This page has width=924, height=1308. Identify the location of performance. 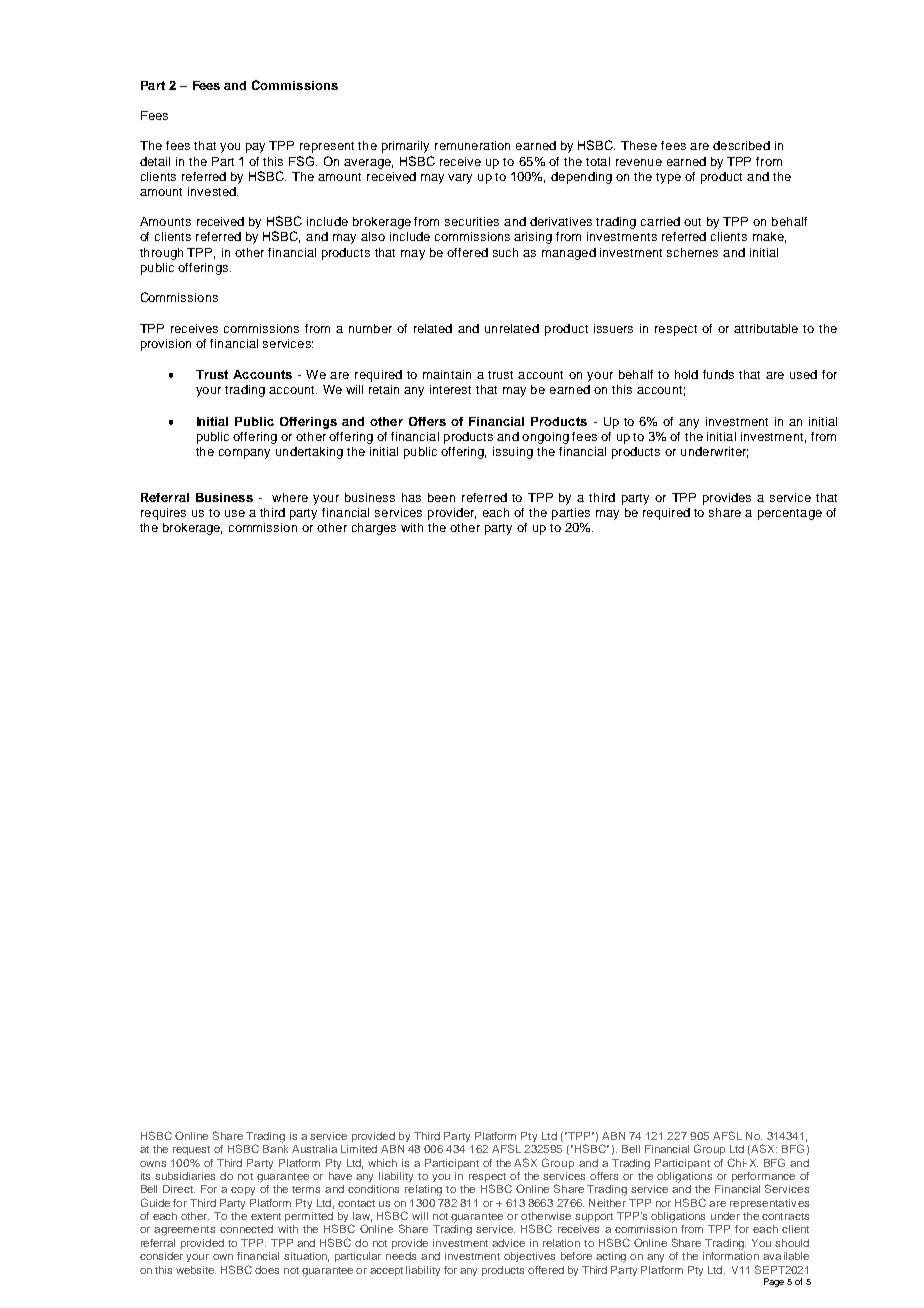
(763, 1178).
